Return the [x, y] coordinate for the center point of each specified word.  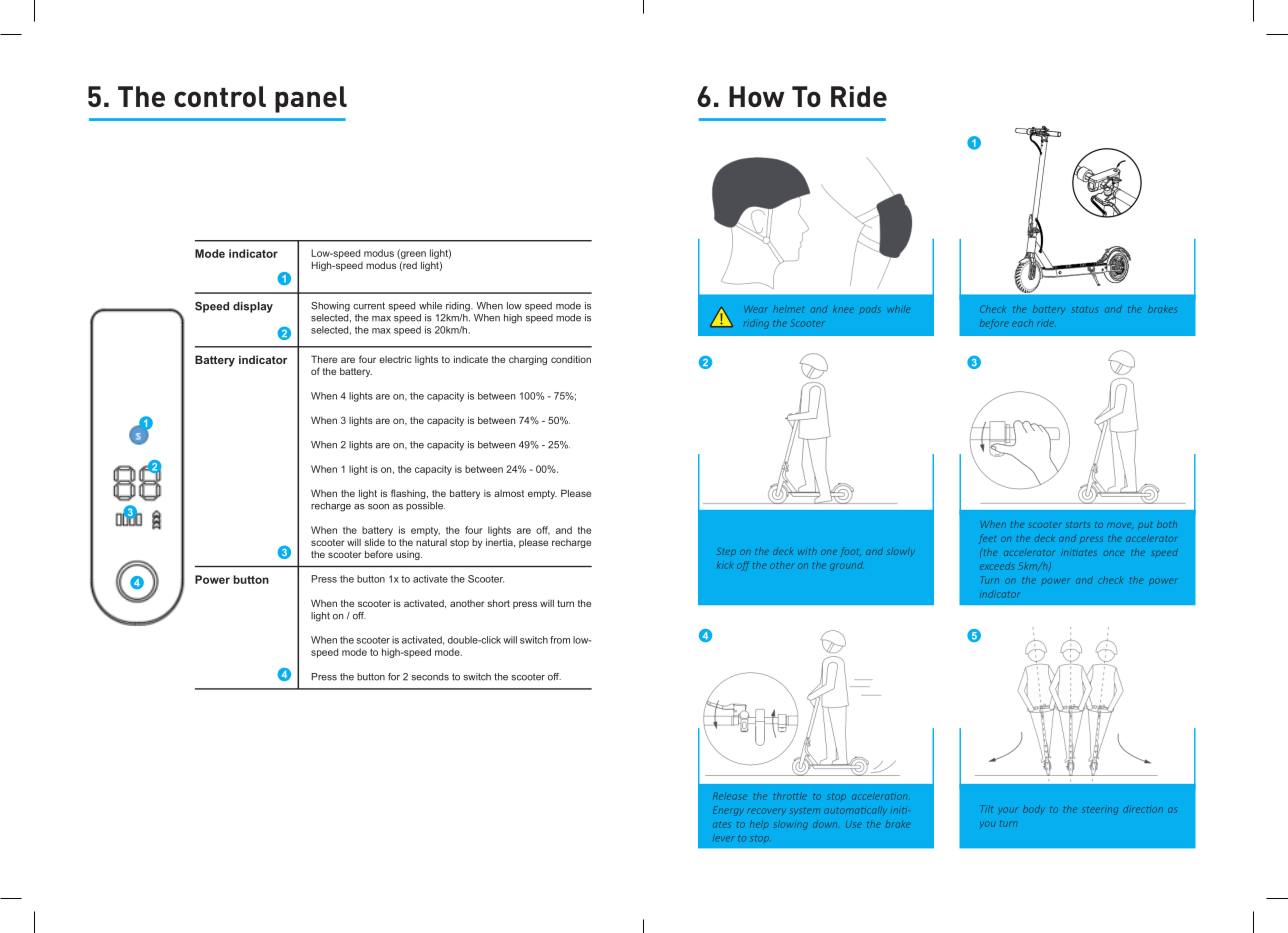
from [560, 640]
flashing [409, 494]
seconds [430, 677]
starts [1077, 524]
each [1022, 323]
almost [509, 493]
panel [311, 99]
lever [724, 838]
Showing [330, 307]
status [1084, 309]
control [220, 96]
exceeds [997, 566]
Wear [756, 309]
